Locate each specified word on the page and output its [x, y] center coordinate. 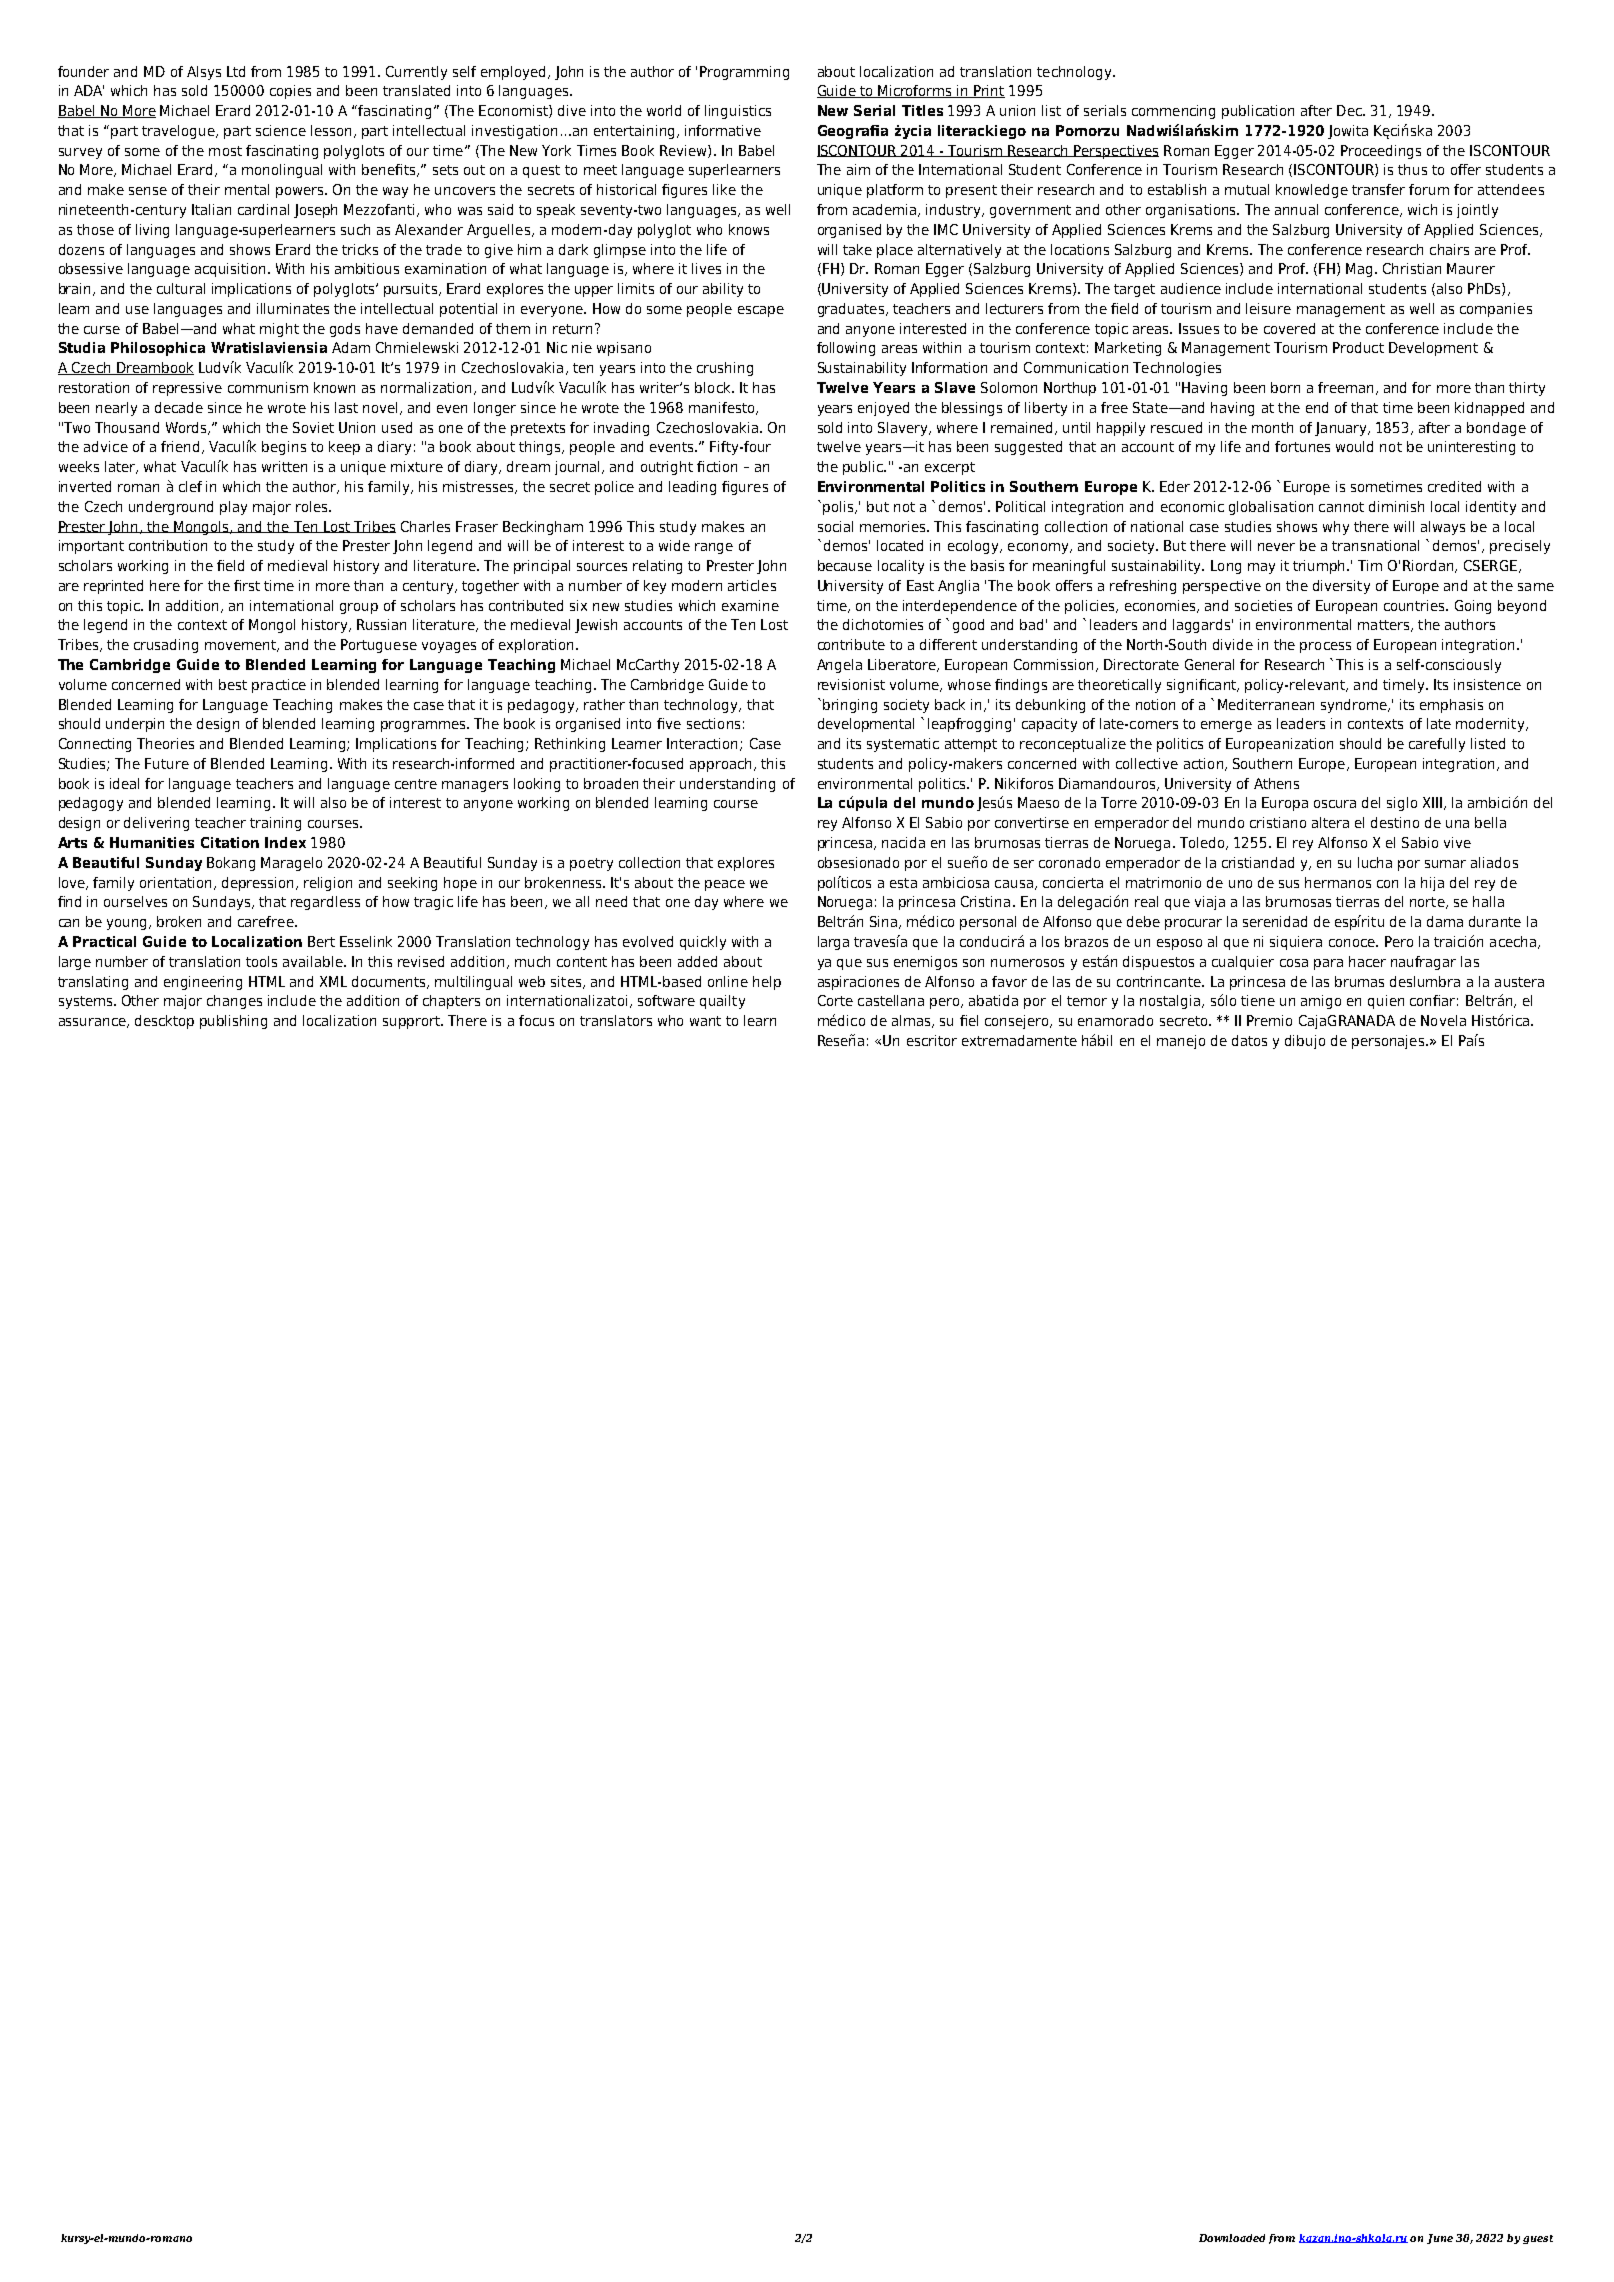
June [1440, 2239]
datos [1249, 1040]
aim [858, 169]
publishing [233, 1022]
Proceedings [1381, 152]
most [225, 151]
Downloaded [1232, 2238]
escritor [932, 1040]
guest [1538, 2239]
